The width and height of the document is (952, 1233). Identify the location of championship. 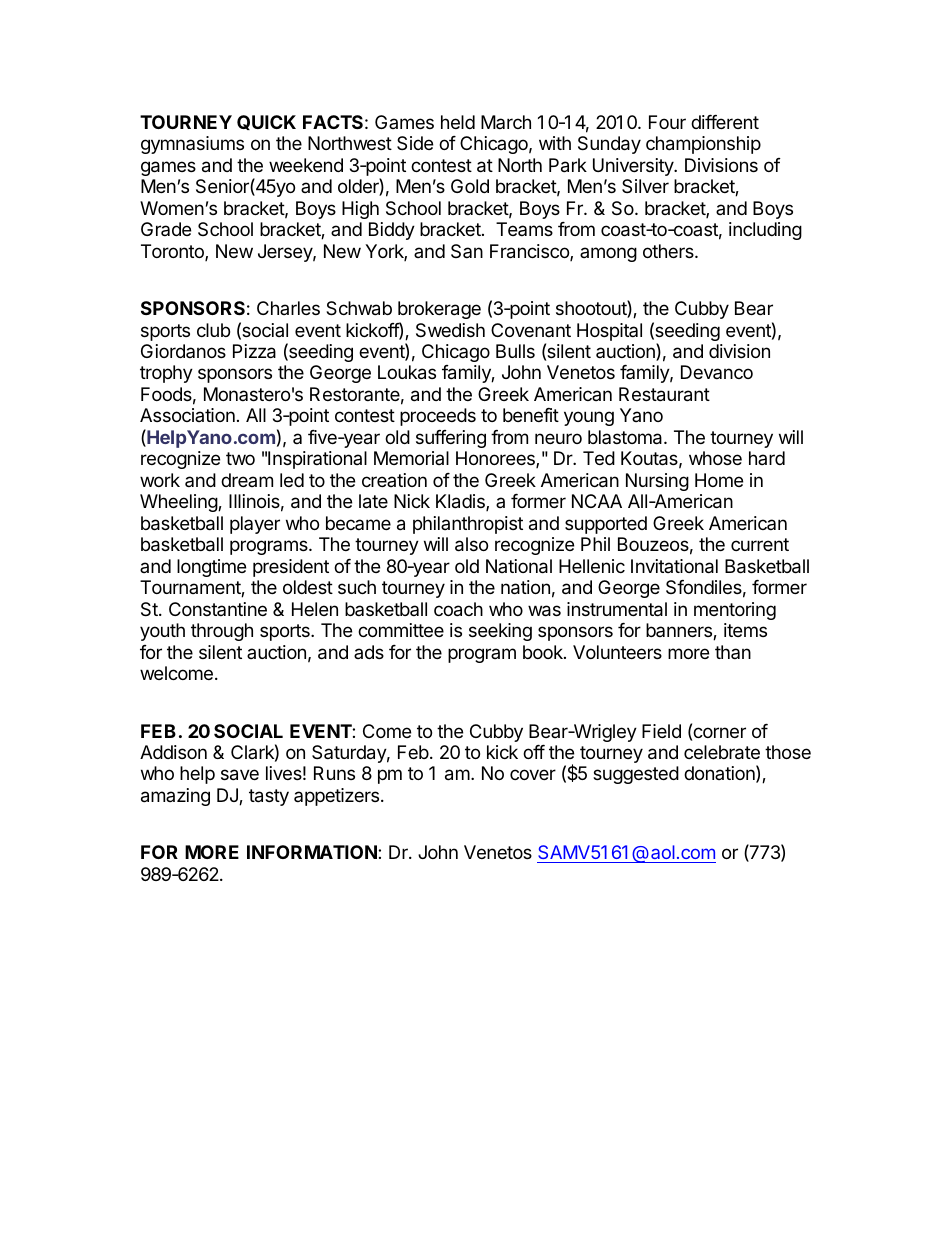
(703, 145).
